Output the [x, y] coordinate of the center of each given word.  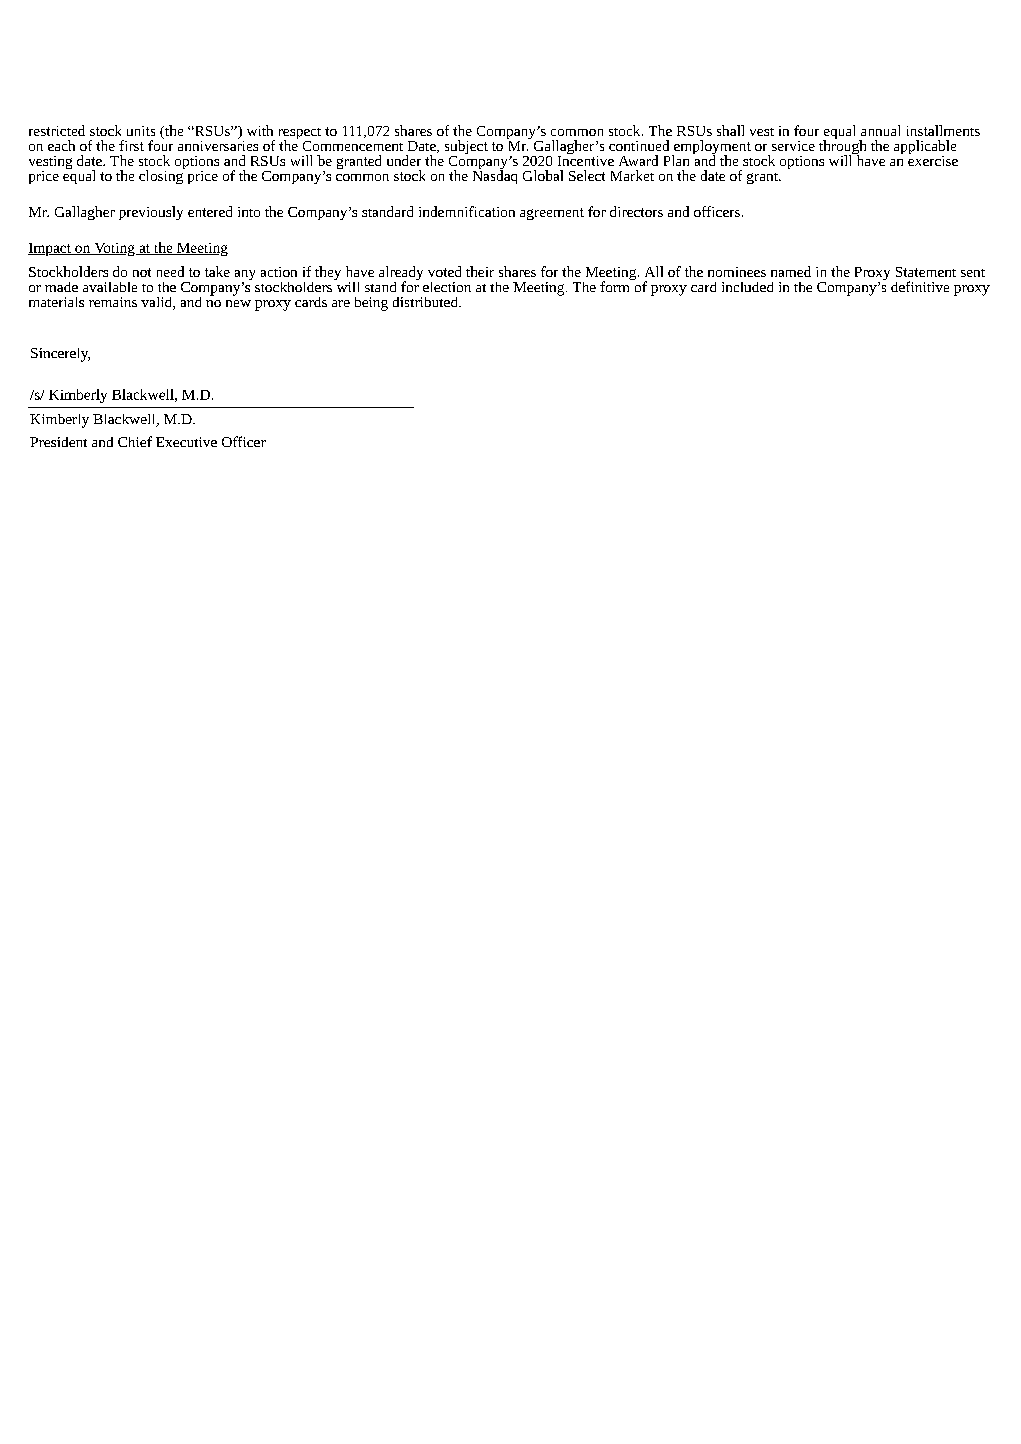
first [131, 145]
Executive [186, 442]
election [447, 287]
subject [466, 148]
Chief [135, 441]
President [58, 442]
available [110, 287]
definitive [920, 286]
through [842, 147]
